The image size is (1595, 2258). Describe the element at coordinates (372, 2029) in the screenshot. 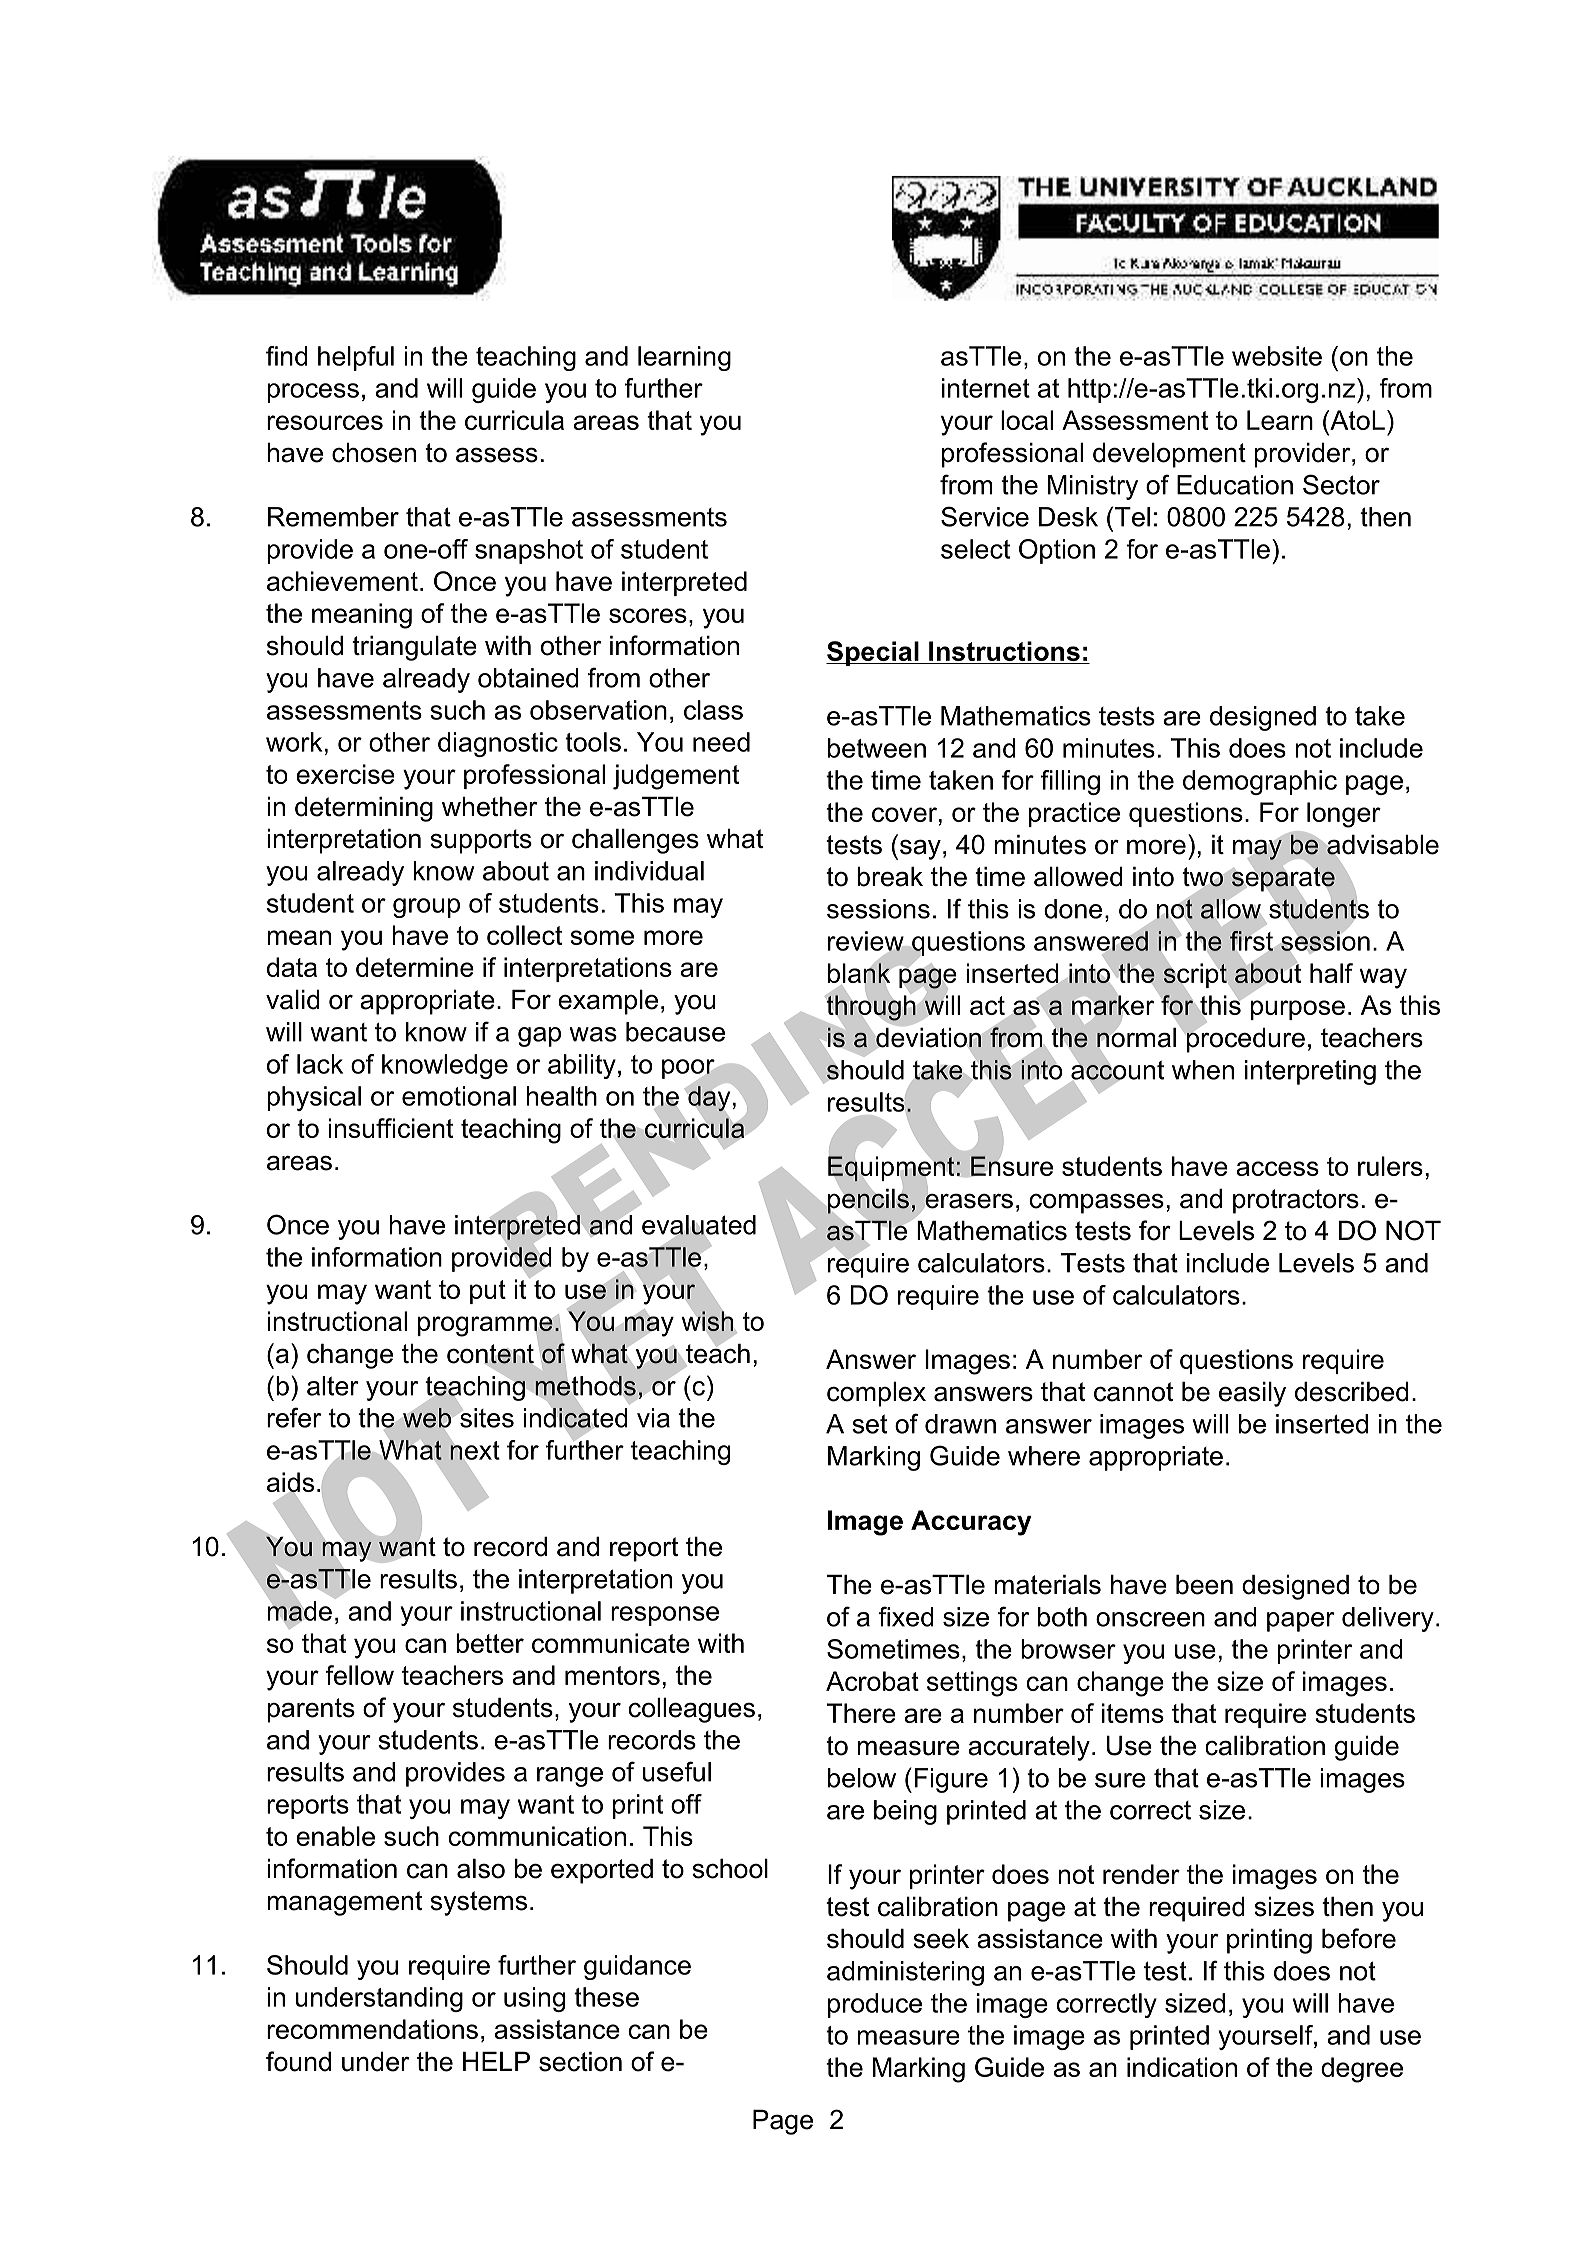

I see `recommendations` at that location.
